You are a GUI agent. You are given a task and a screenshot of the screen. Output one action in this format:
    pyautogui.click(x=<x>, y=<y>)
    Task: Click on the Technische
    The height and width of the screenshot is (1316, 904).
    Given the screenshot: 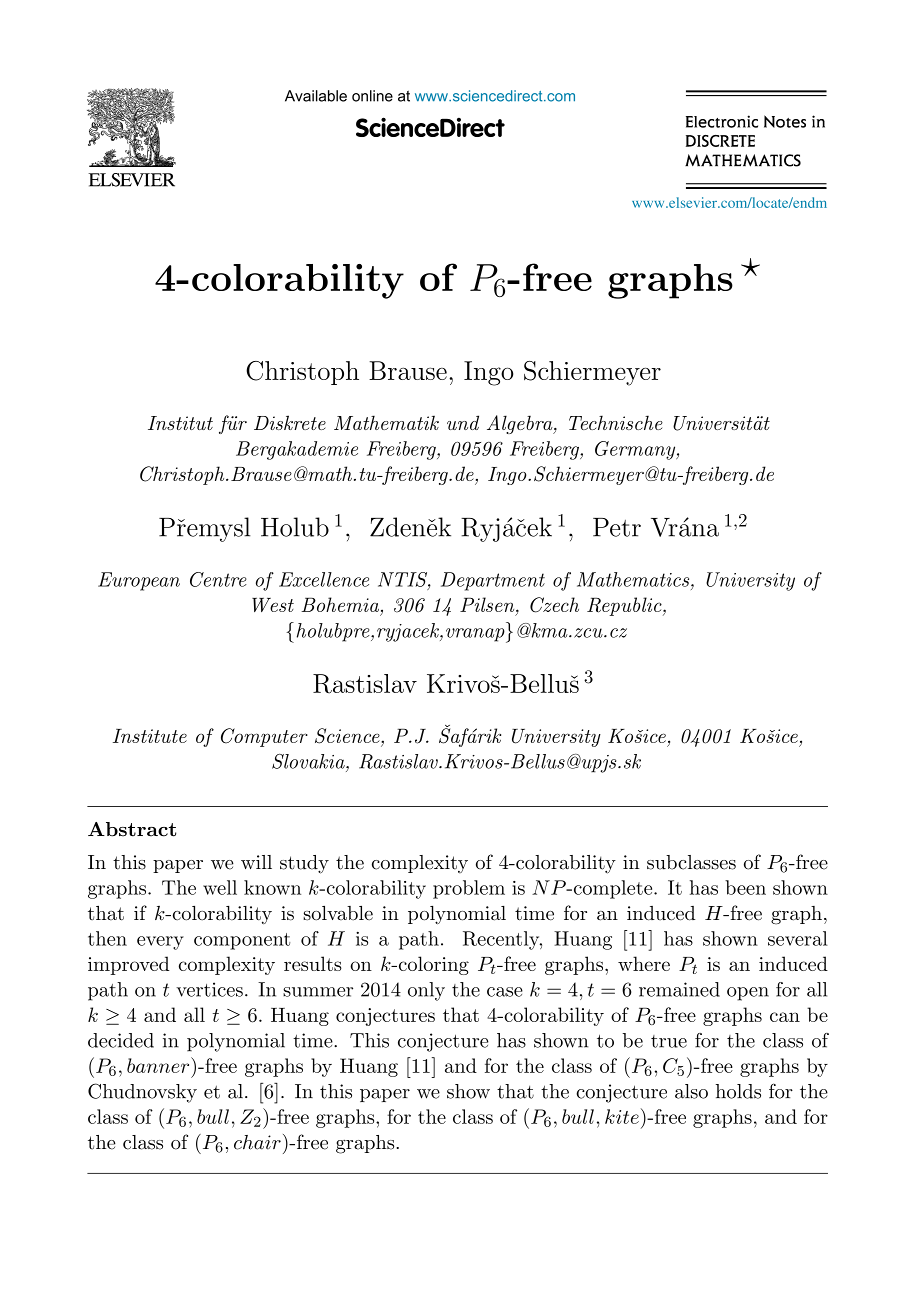 What is the action you would take?
    pyautogui.click(x=616, y=422)
